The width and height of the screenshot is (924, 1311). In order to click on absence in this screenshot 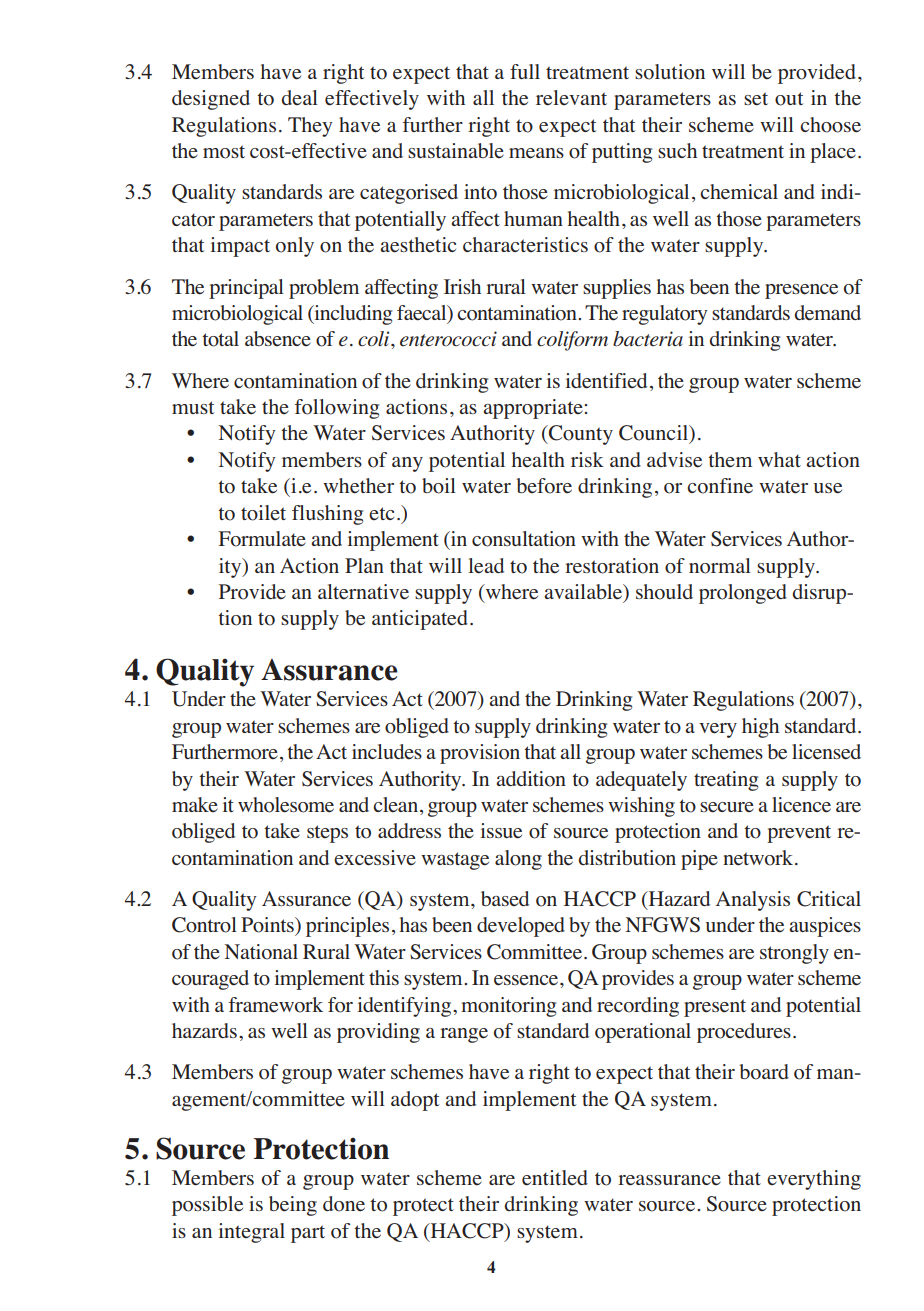, I will do `click(278, 339)`.
